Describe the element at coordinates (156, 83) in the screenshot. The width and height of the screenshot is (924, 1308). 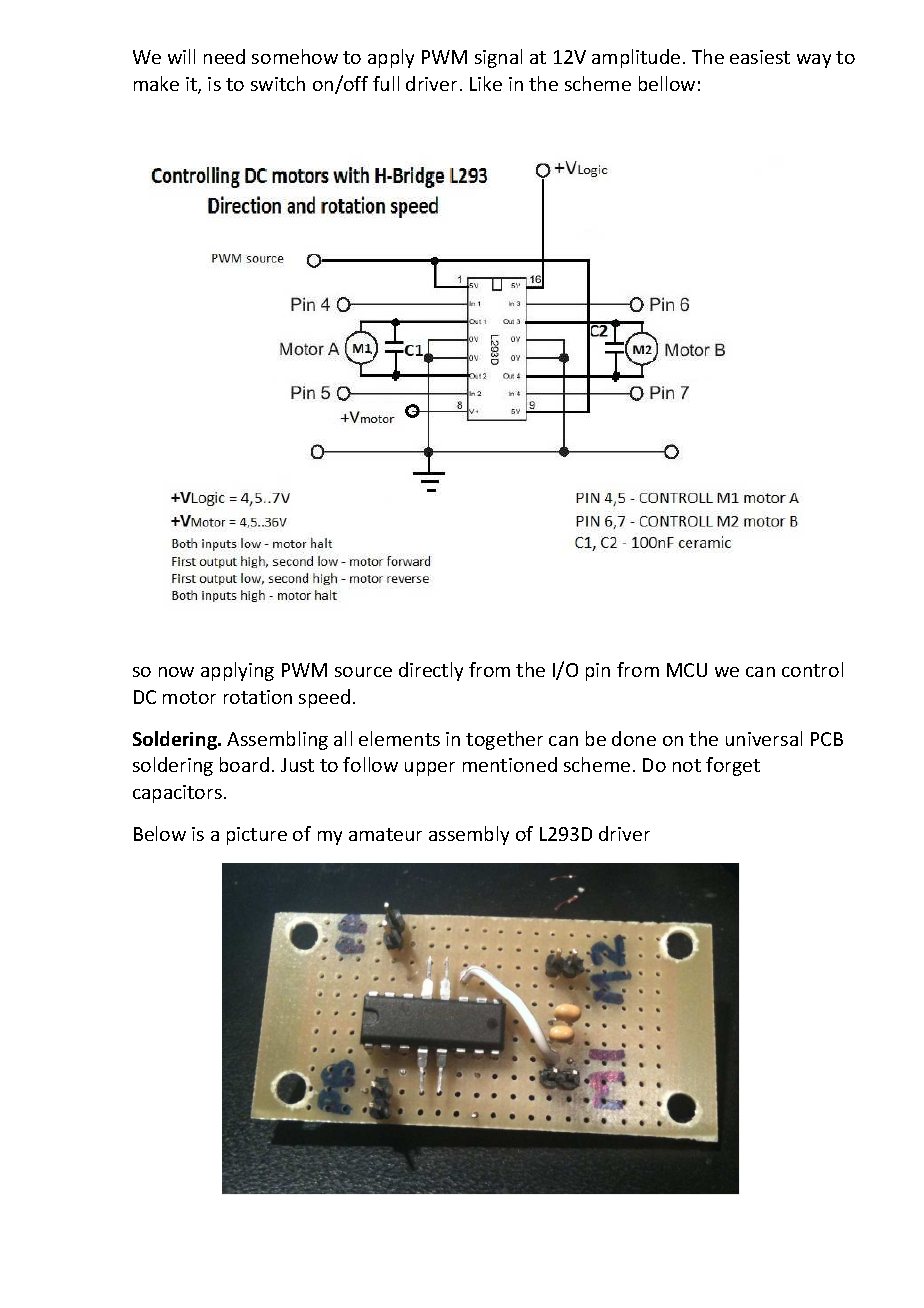
I see `make` at that location.
